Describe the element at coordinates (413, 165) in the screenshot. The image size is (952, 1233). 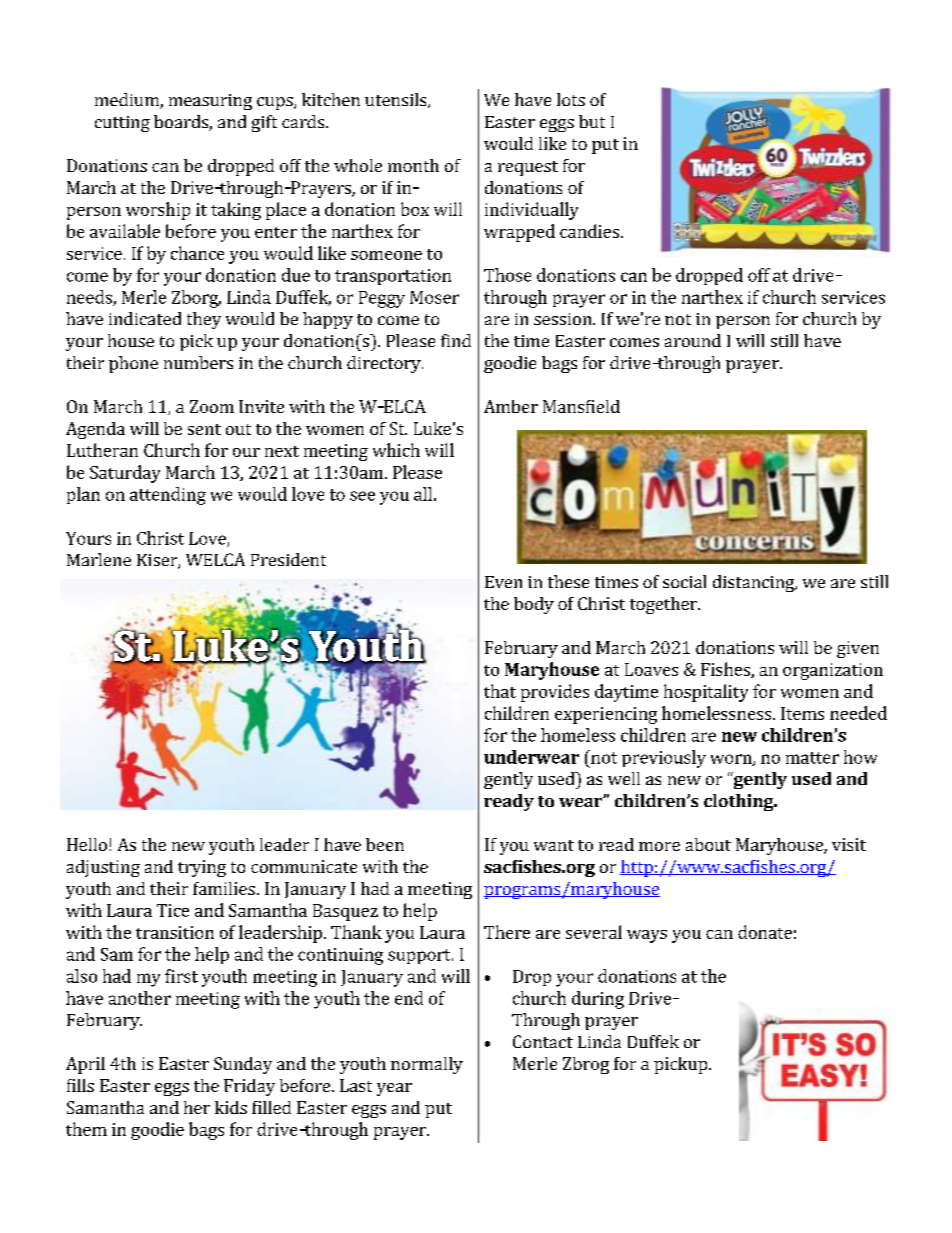
I see `month` at that location.
